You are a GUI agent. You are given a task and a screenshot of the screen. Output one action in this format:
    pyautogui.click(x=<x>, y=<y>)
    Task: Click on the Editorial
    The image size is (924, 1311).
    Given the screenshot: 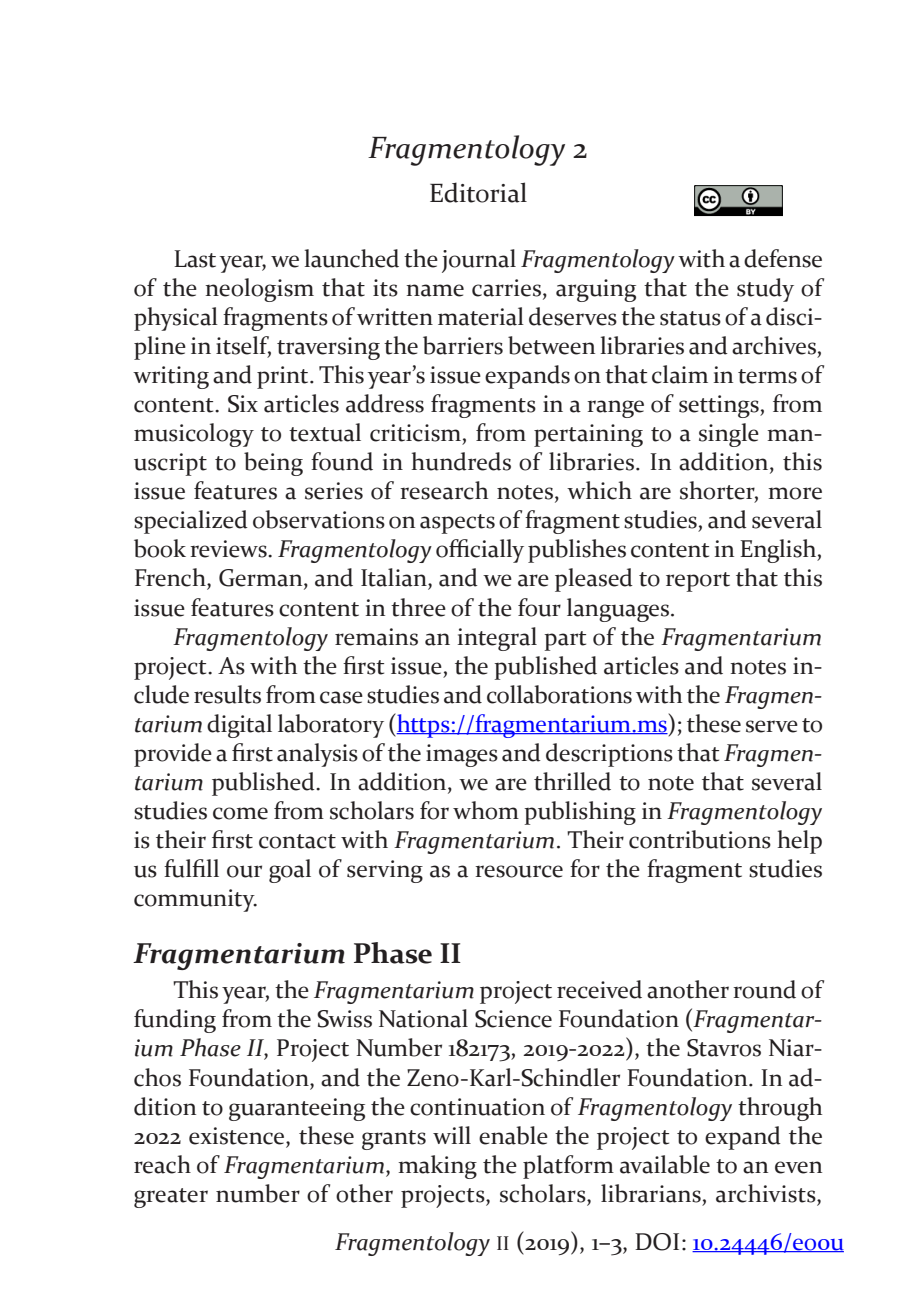 What is the action you would take?
    pyautogui.click(x=478, y=192)
